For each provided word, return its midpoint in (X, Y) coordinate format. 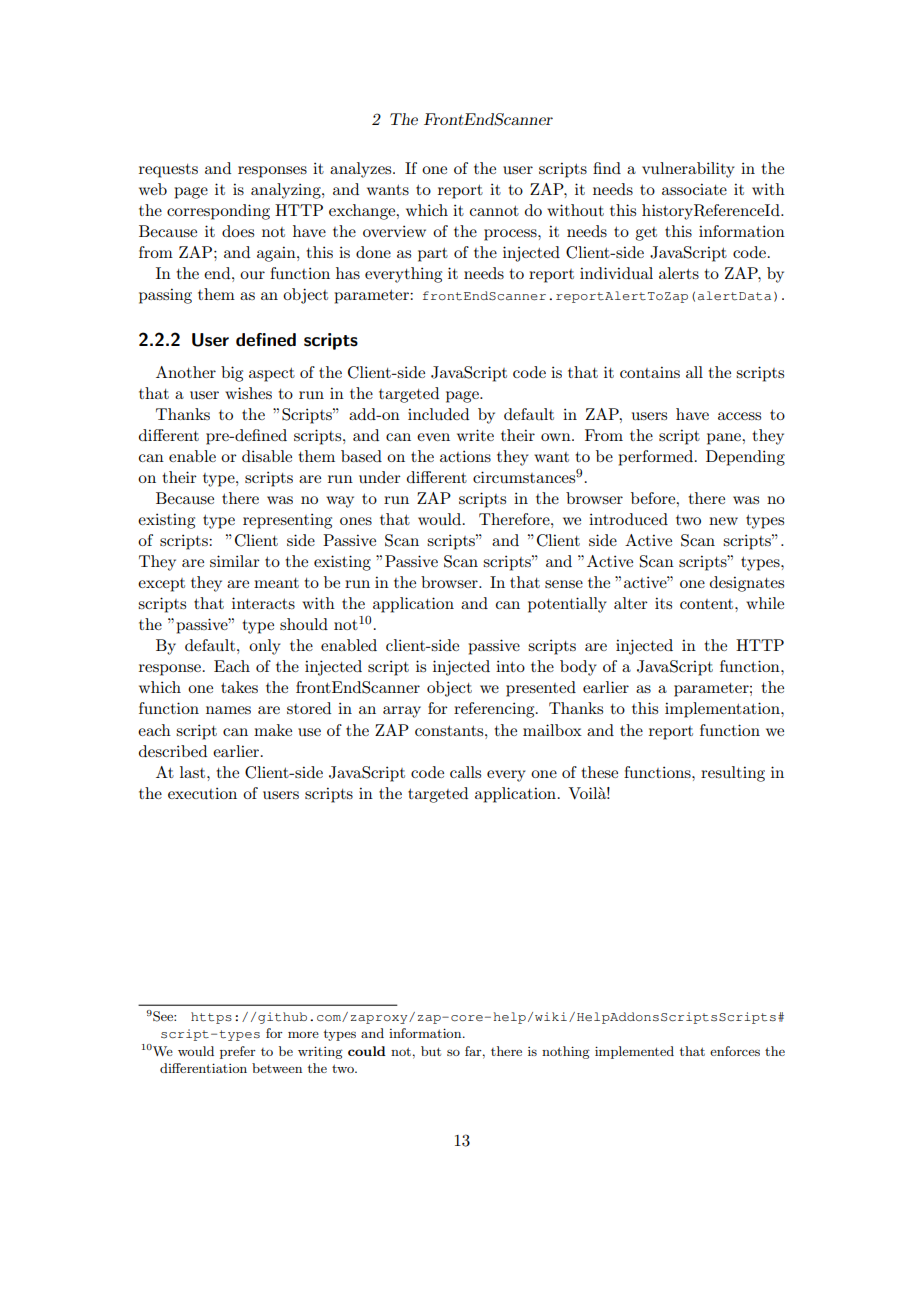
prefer (238, 1052)
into (510, 666)
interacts (263, 603)
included (438, 414)
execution (202, 793)
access (739, 416)
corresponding (218, 212)
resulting (733, 774)
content (708, 604)
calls (465, 772)
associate (694, 189)
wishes (248, 393)
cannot (494, 211)
